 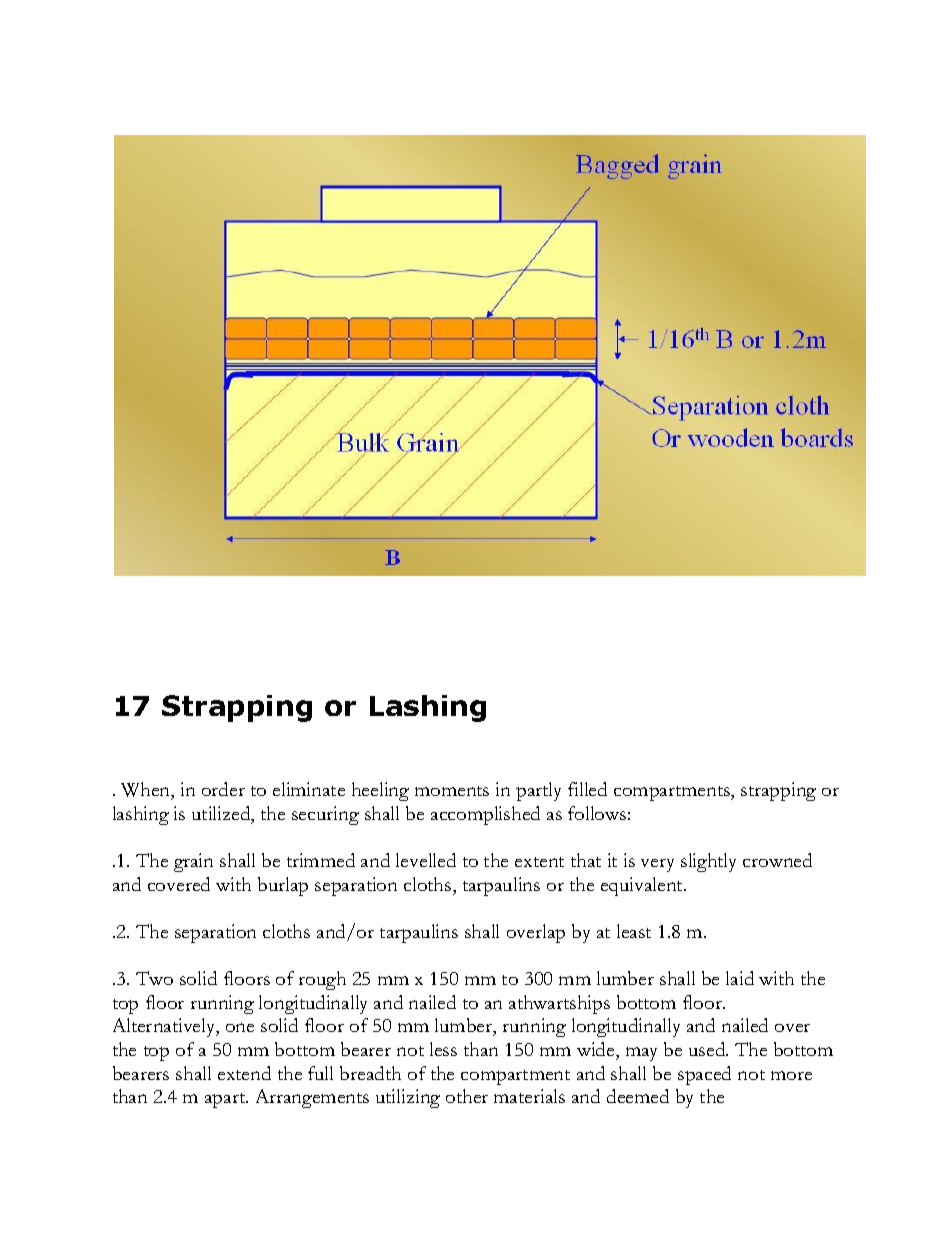 I want to click on laid, so click(x=740, y=978).
